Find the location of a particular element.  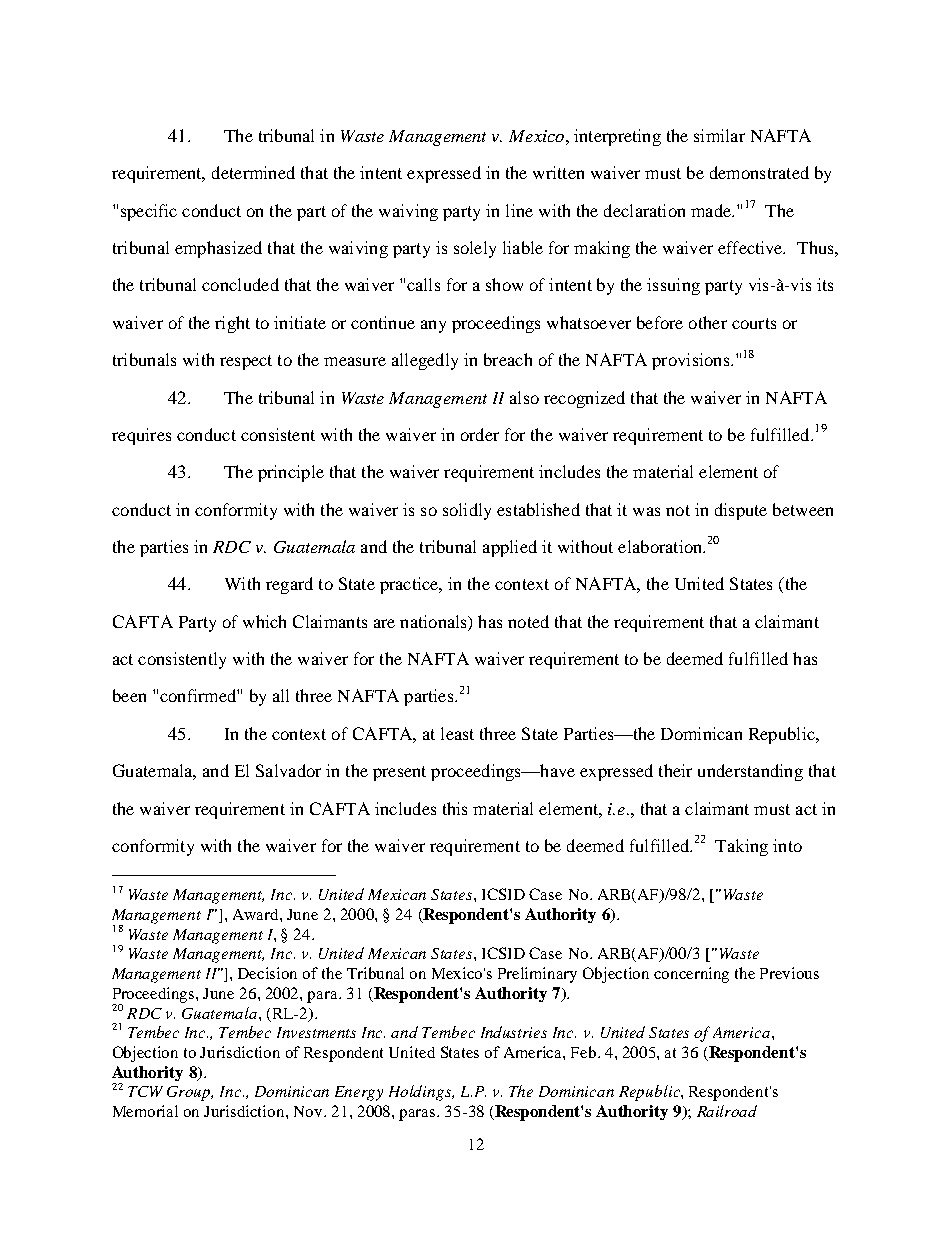

Railroad is located at coordinates (727, 1111).
